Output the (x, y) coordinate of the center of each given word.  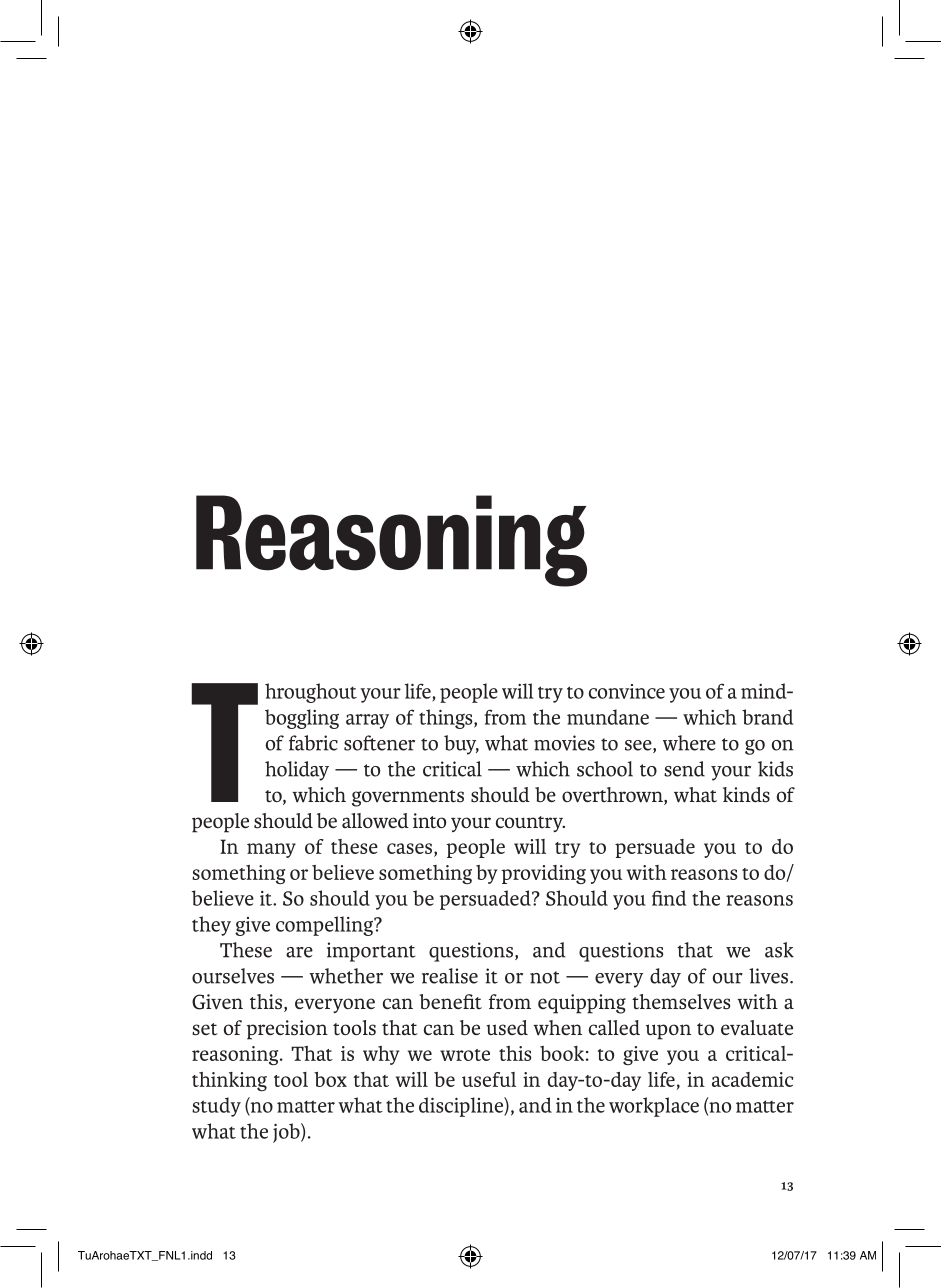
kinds (746, 795)
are (299, 952)
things (447, 719)
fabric (313, 743)
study (216, 1107)
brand (768, 717)
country (530, 824)
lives (770, 976)
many (271, 850)
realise (450, 976)
